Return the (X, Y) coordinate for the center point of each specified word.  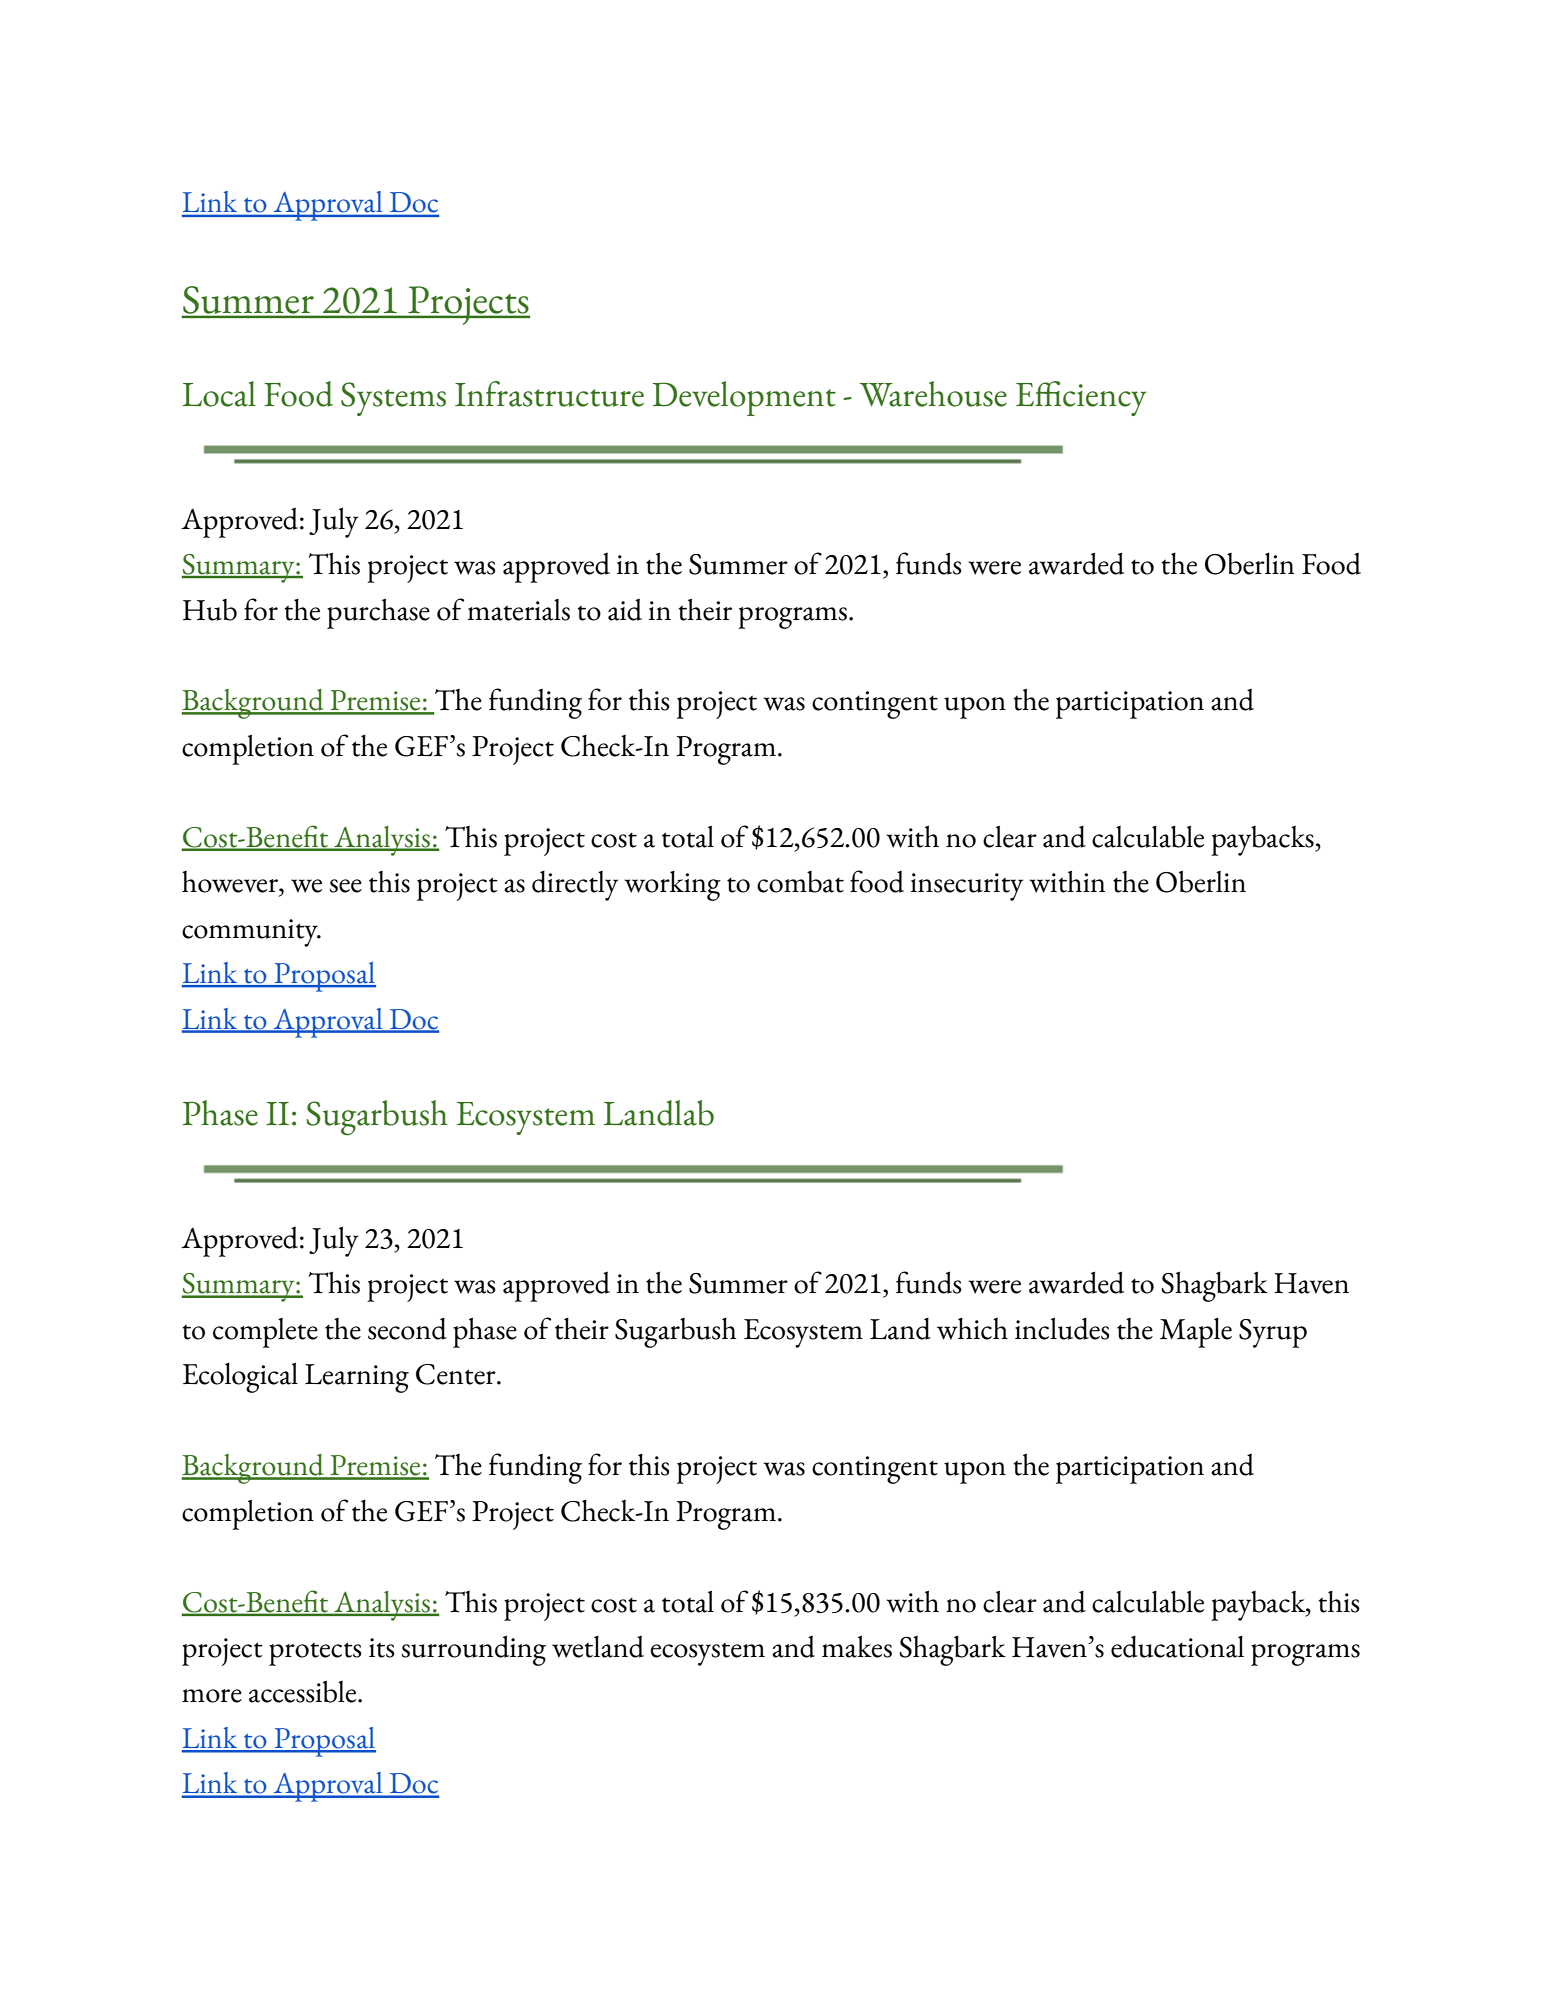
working (672, 886)
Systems (393, 399)
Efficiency (1081, 398)
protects (315, 1654)
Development (744, 398)
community (251, 933)
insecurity (967, 887)
